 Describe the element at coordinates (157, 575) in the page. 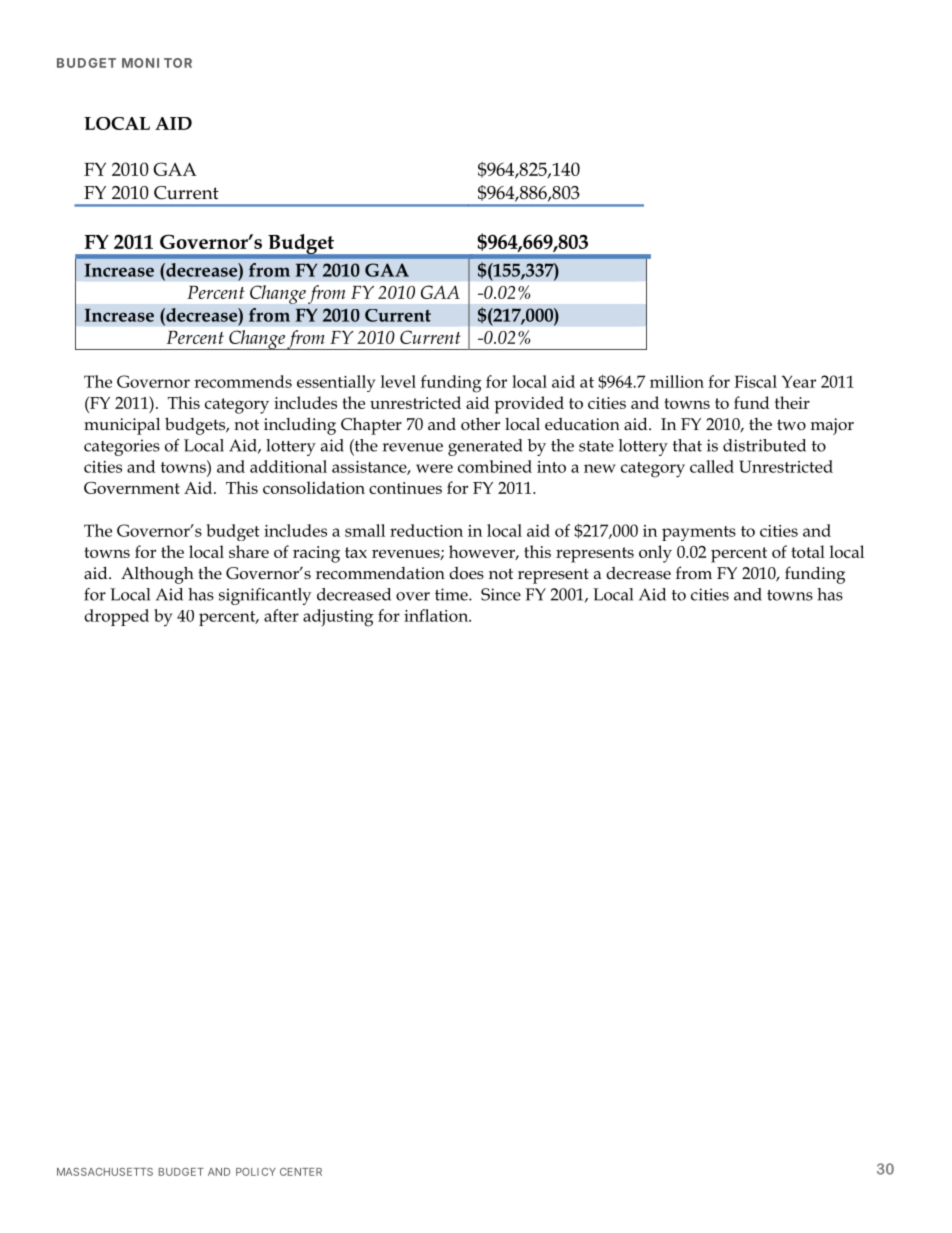

I see `Although` at that location.
